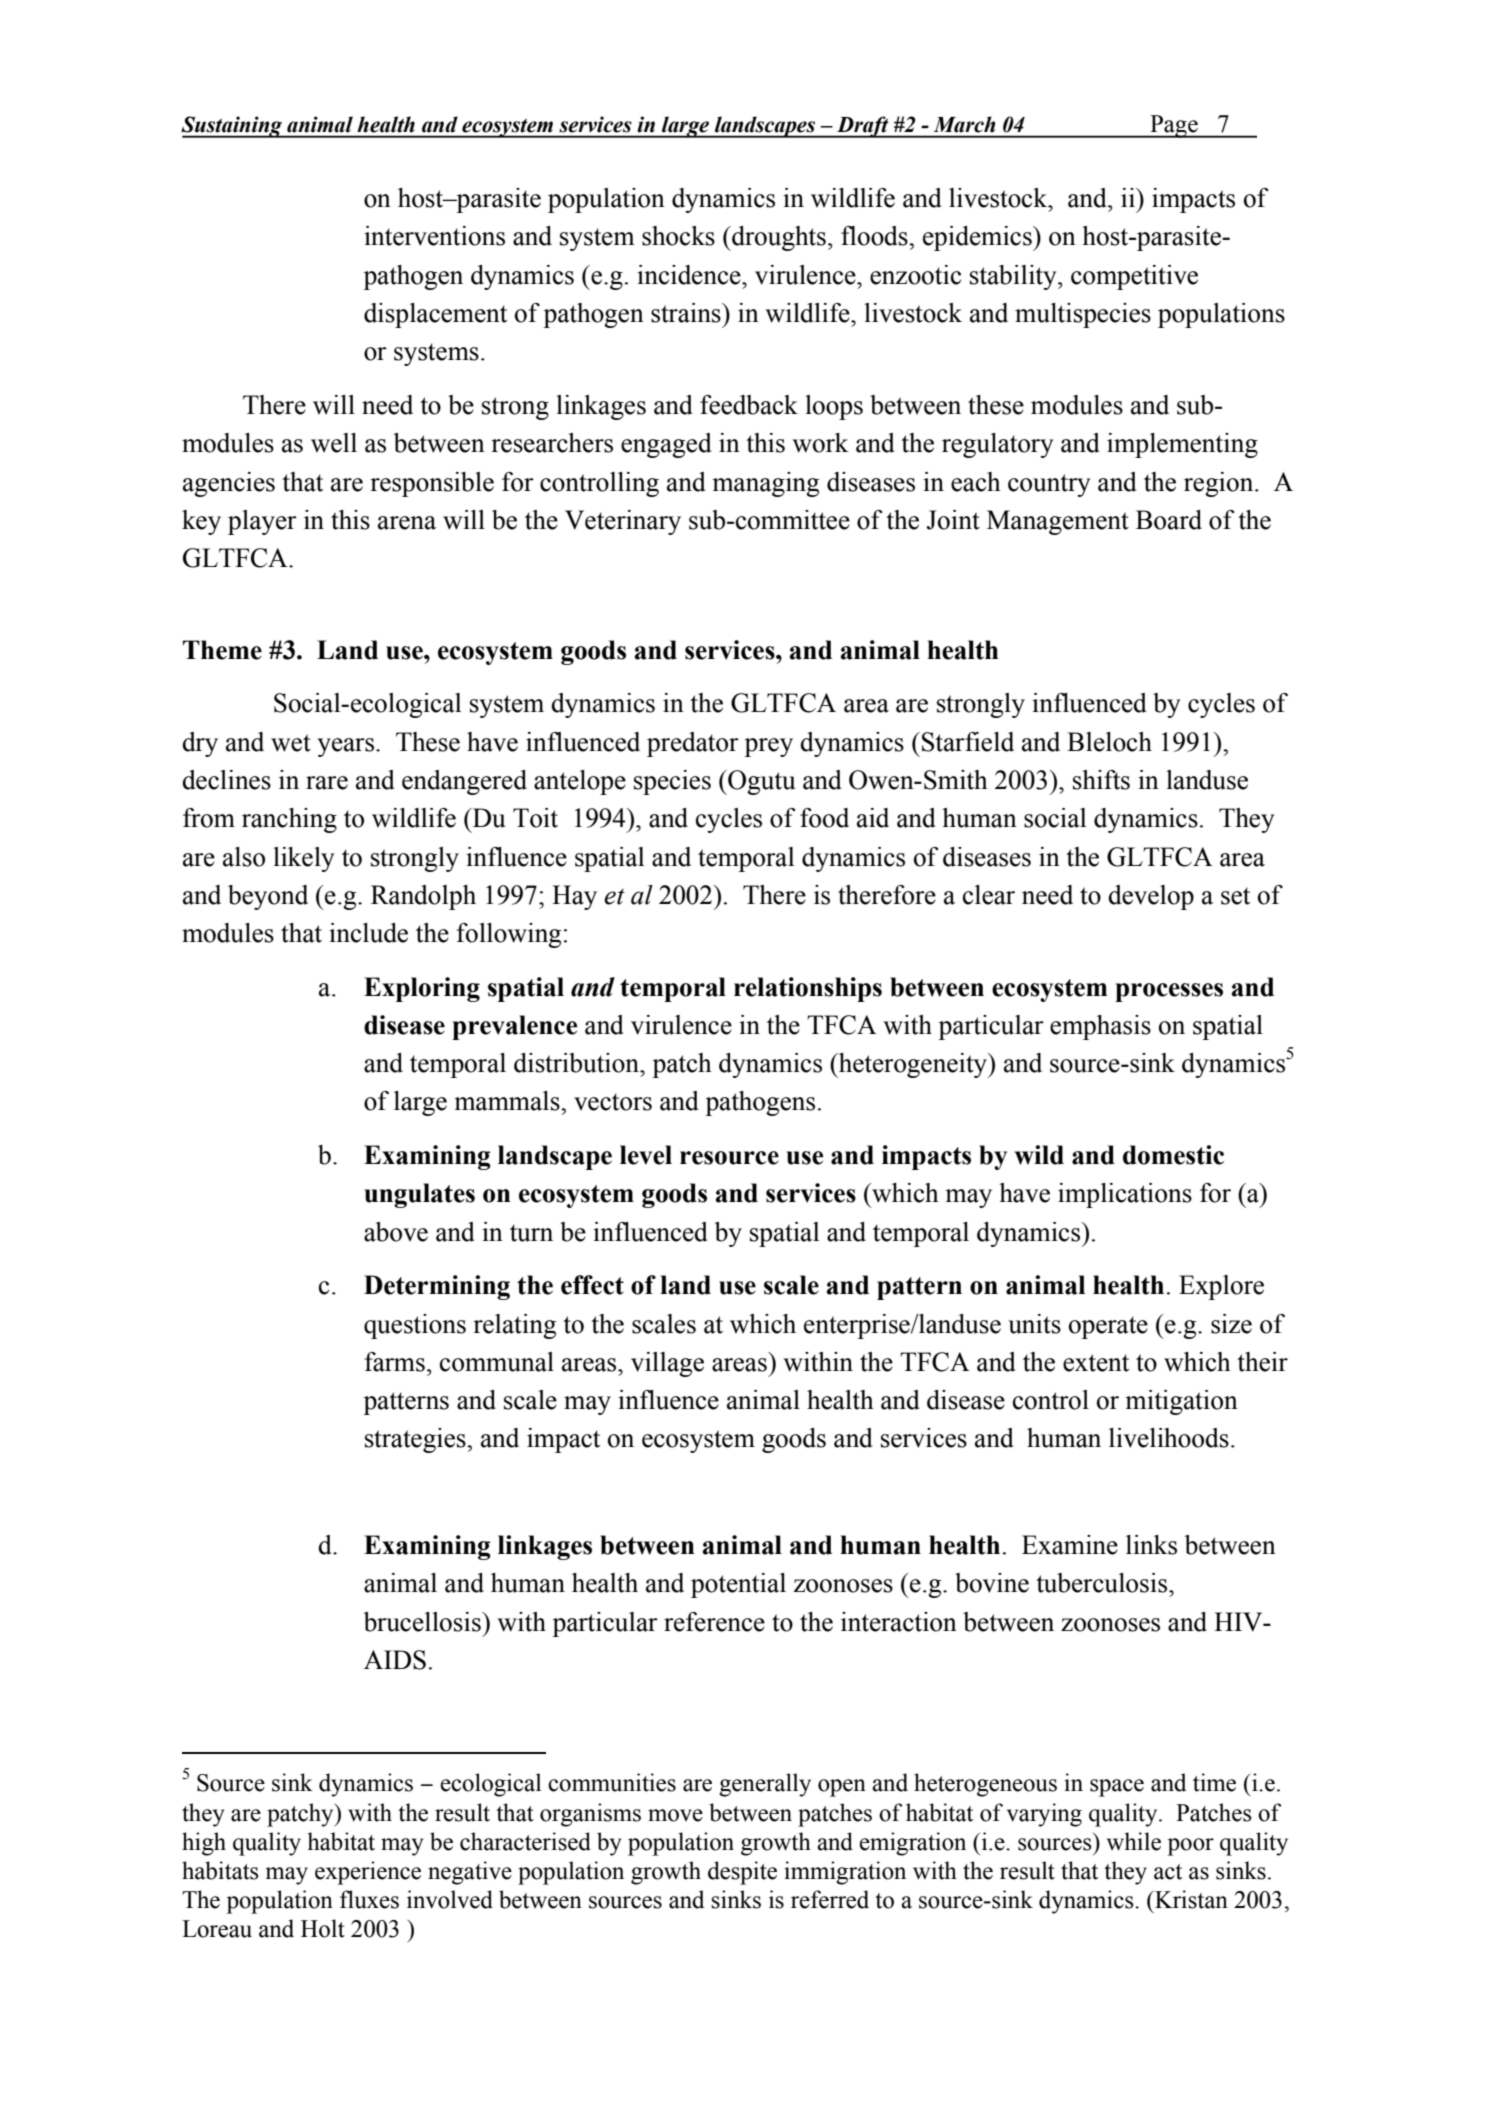  I want to click on droughts, so click(778, 238).
